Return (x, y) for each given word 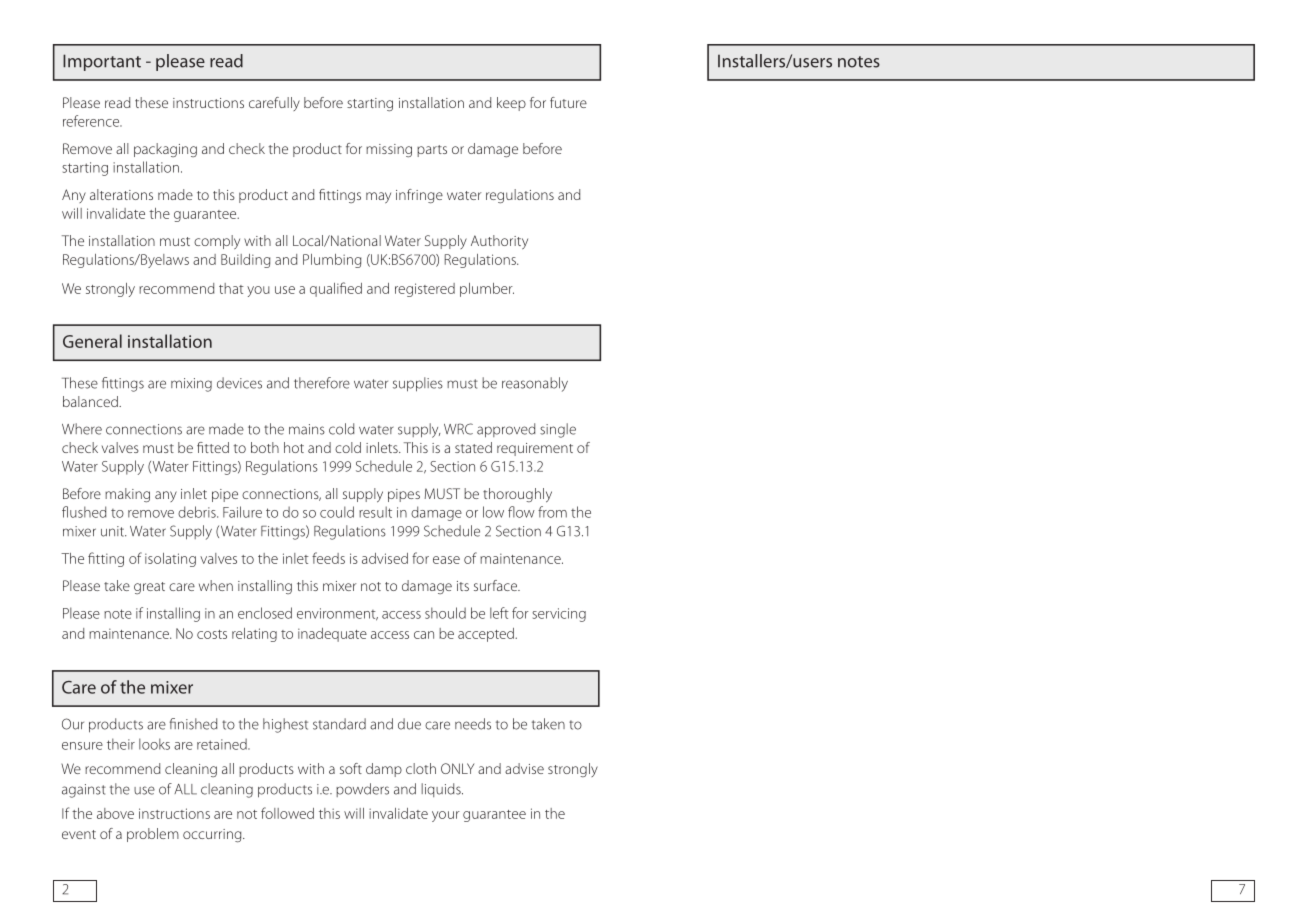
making (127, 495)
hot (294, 447)
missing (389, 150)
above (115, 813)
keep (511, 104)
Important (102, 62)
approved (506, 430)
